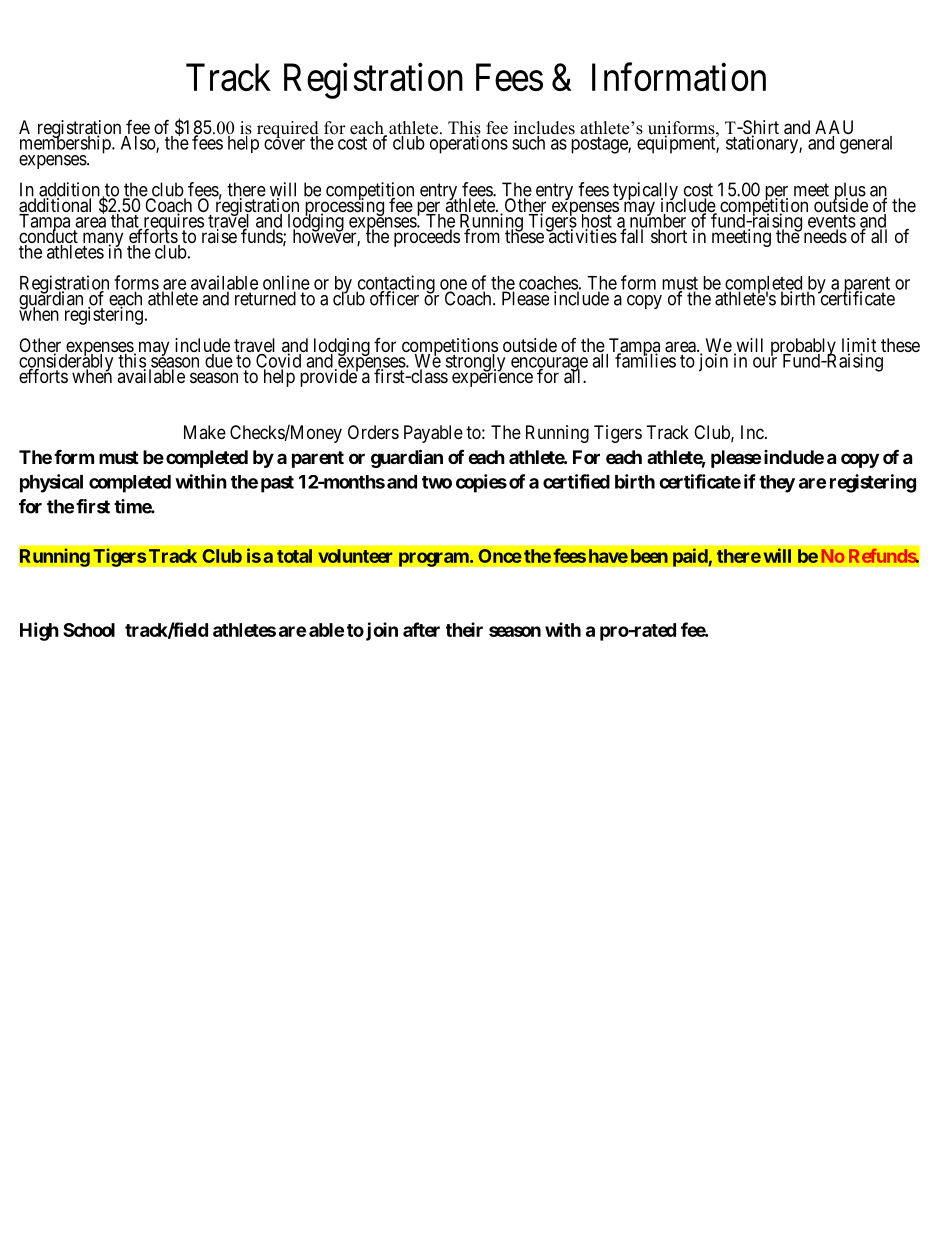 The image size is (952, 1233). Describe the element at coordinates (286, 283) in the screenshot. I see `online` at that location.
